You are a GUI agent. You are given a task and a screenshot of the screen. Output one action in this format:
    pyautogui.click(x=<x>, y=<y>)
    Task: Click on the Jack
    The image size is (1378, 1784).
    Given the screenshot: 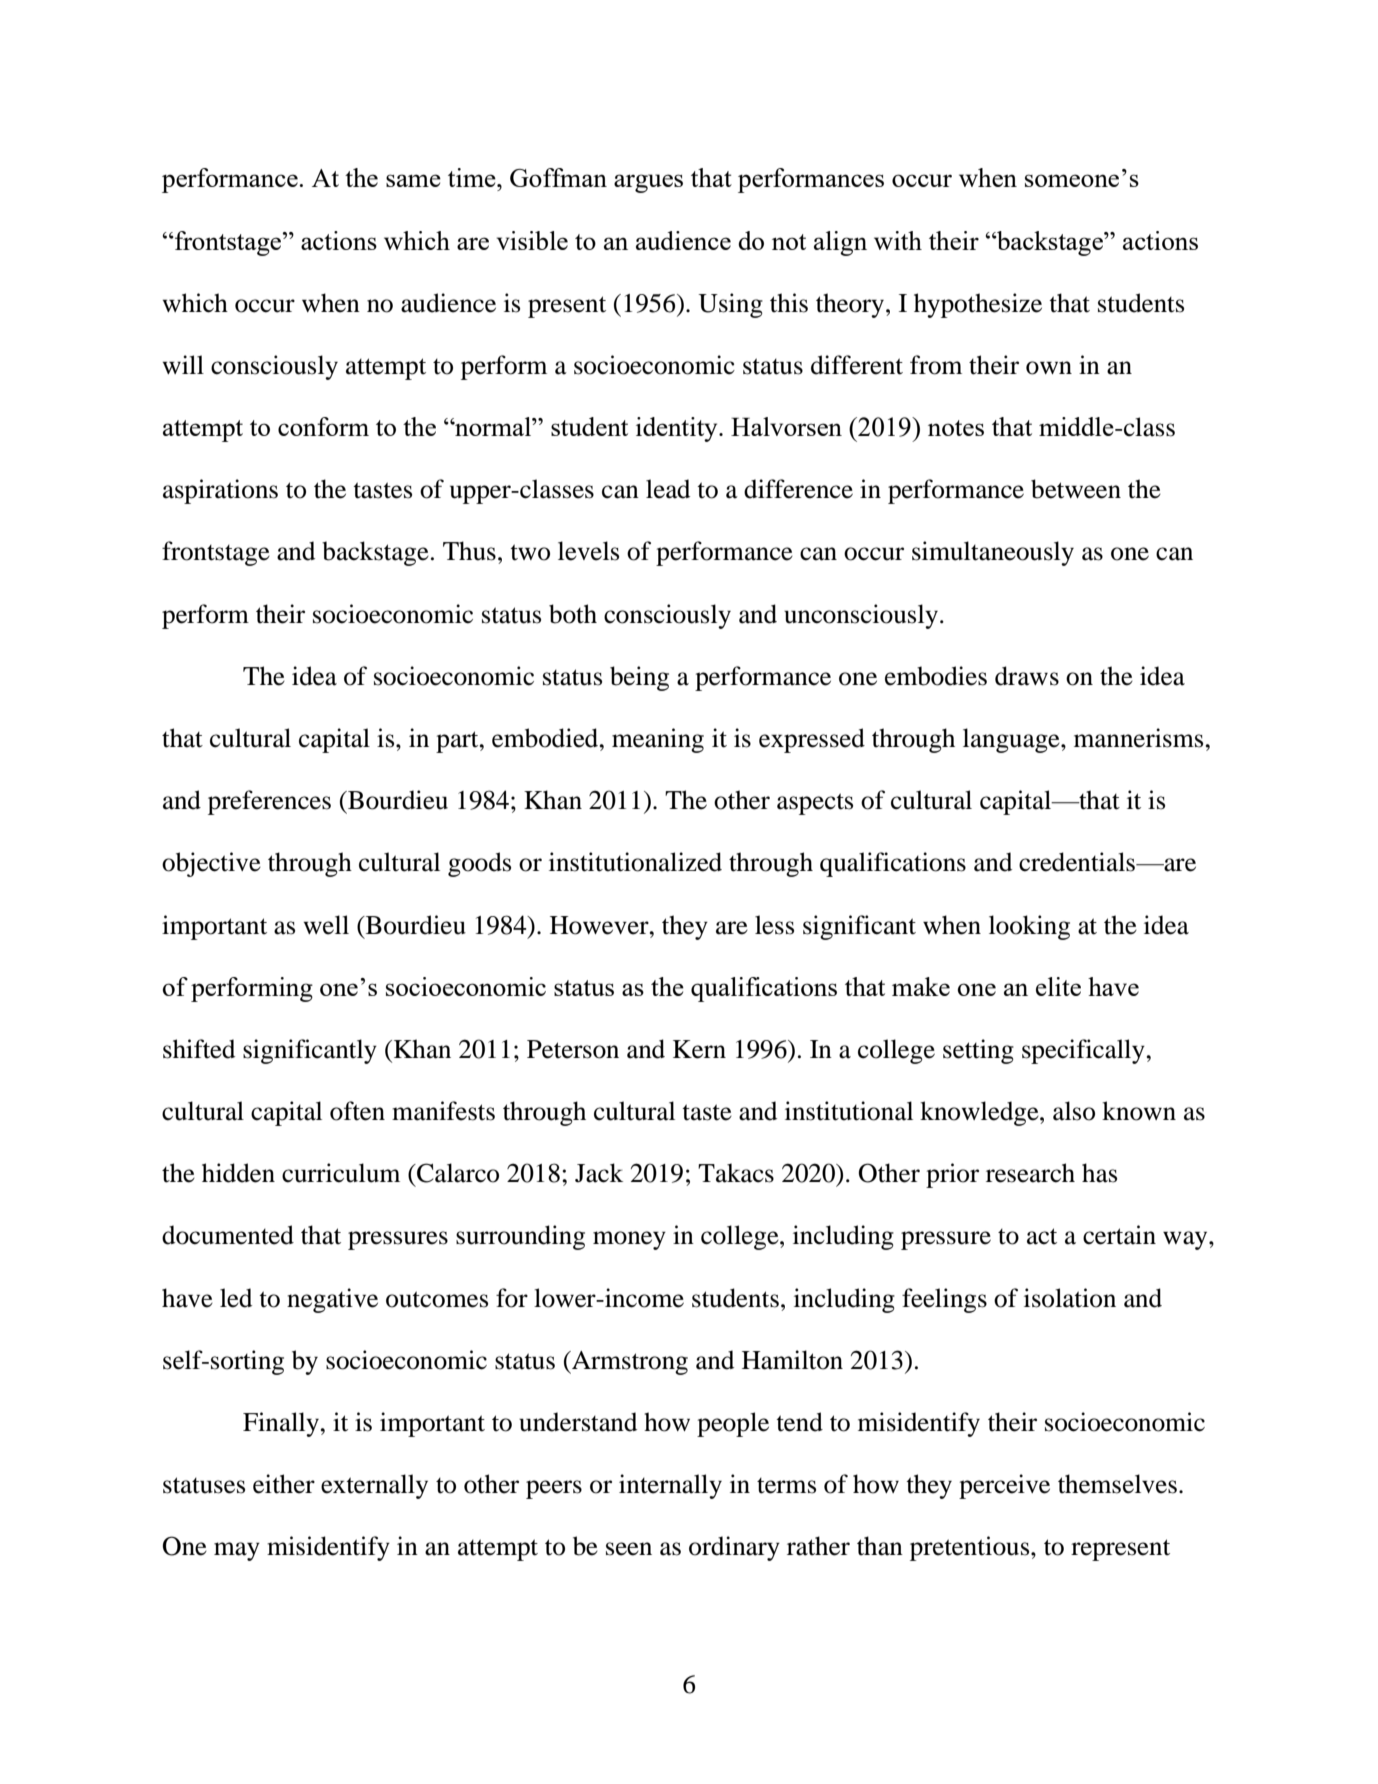 What is the action you would take?
    pyautogui.click(x=599, y=1173)
